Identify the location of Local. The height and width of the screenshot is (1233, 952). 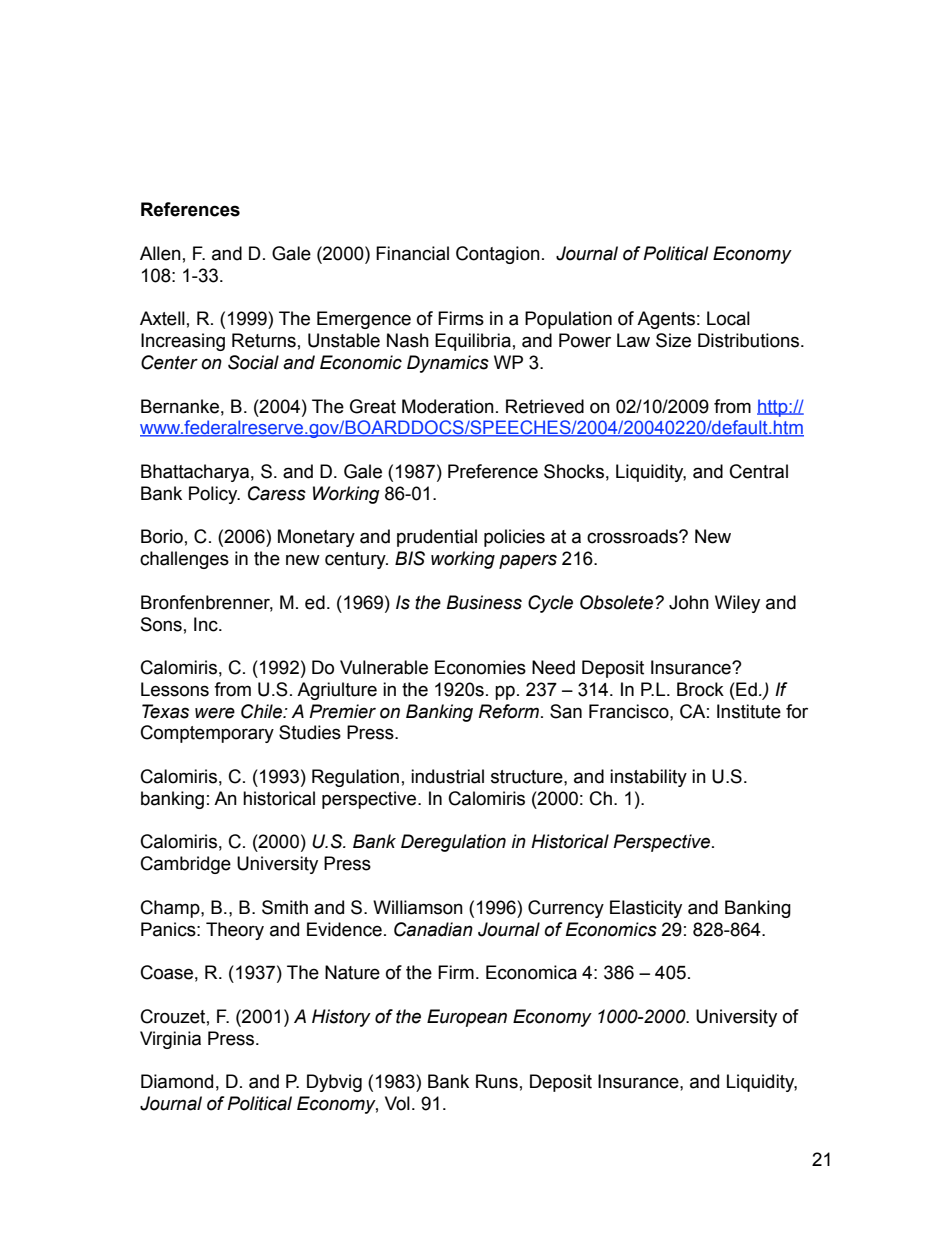
(728, 318).
